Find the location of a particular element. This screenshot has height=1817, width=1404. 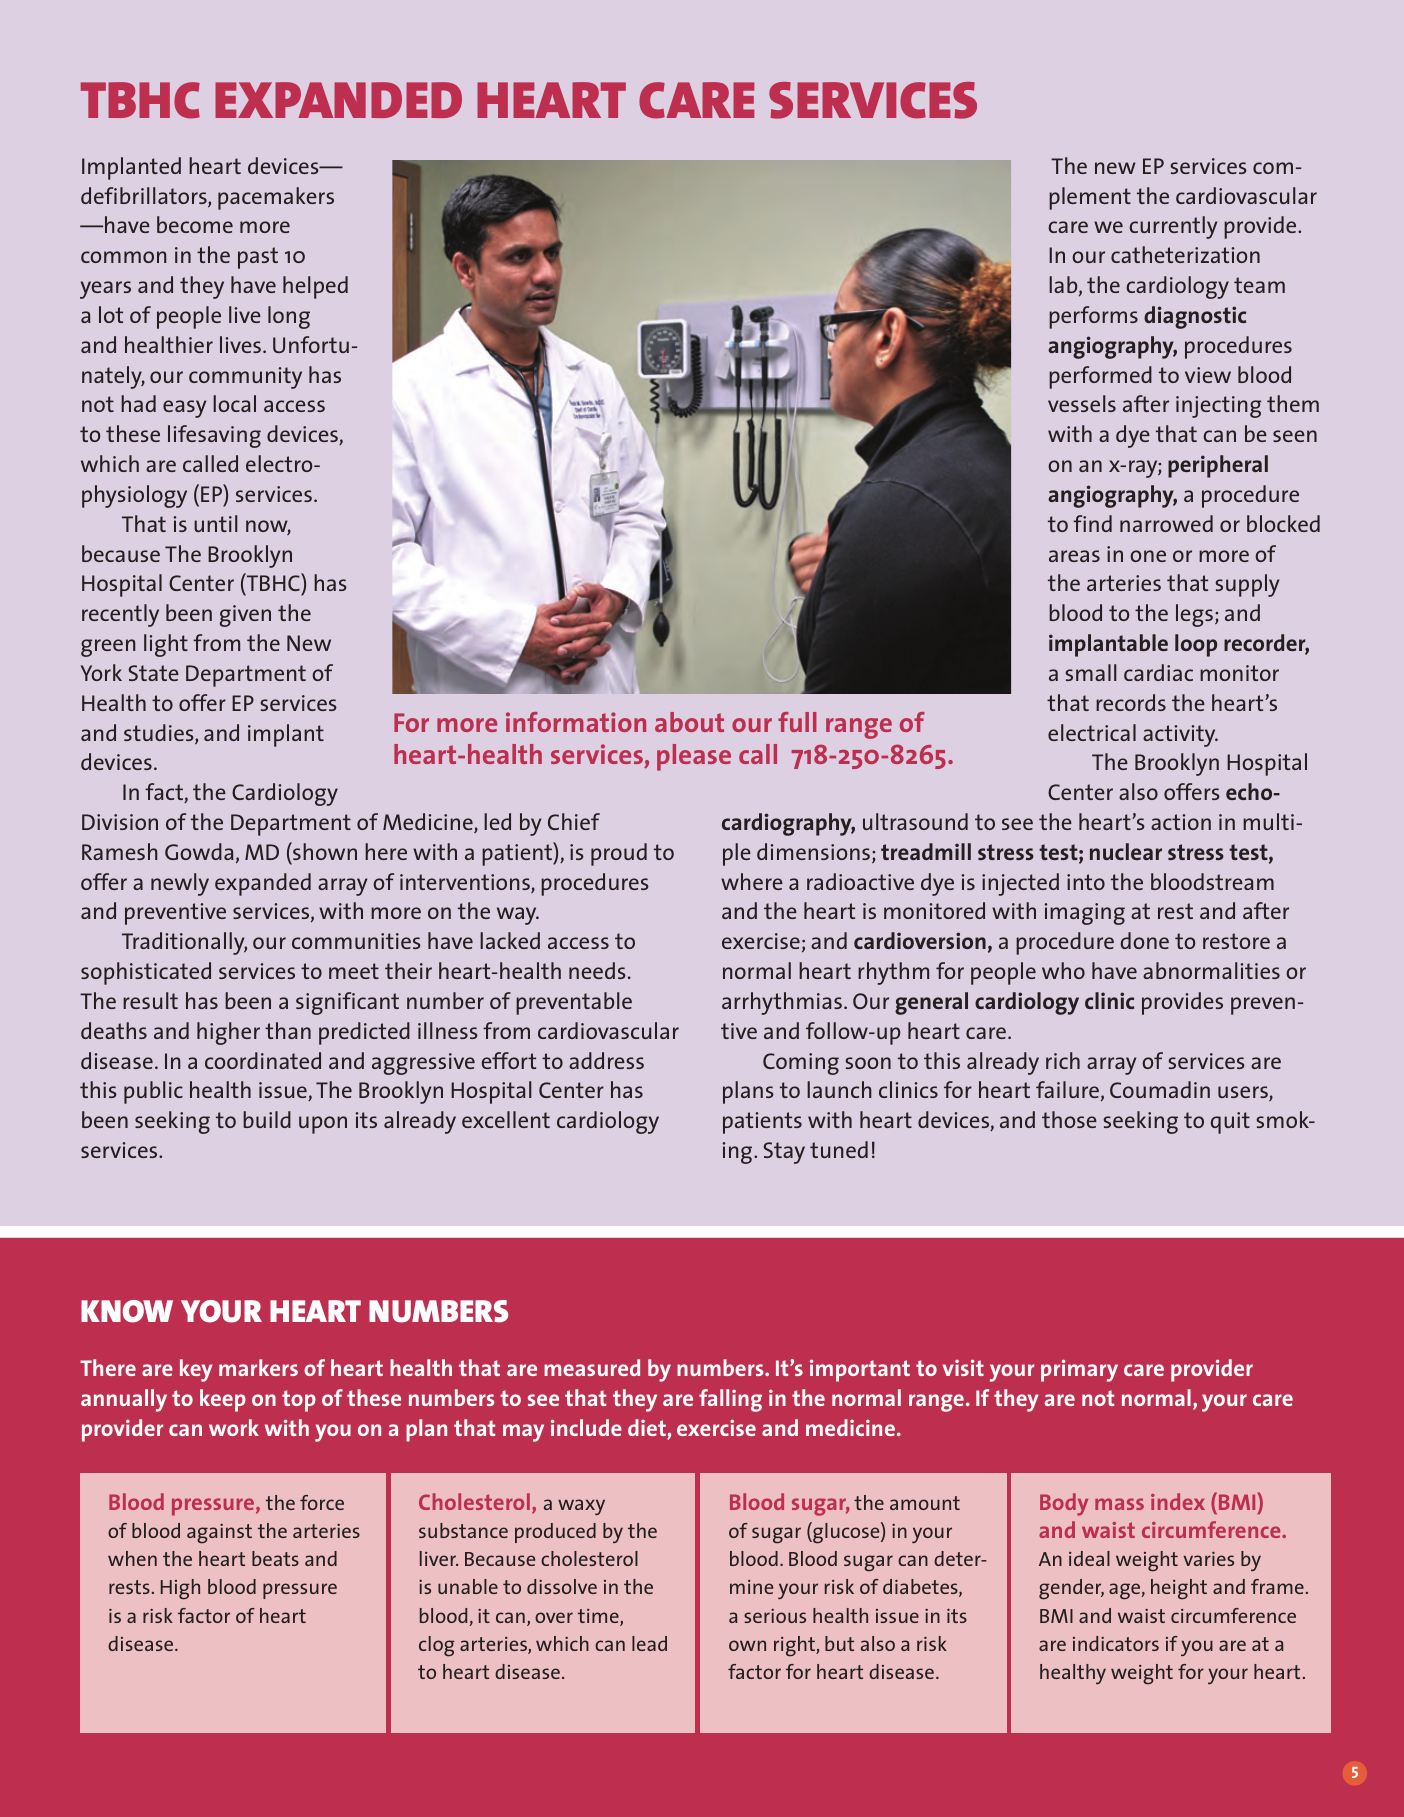

currently is located at coordinates (1173, 227).
